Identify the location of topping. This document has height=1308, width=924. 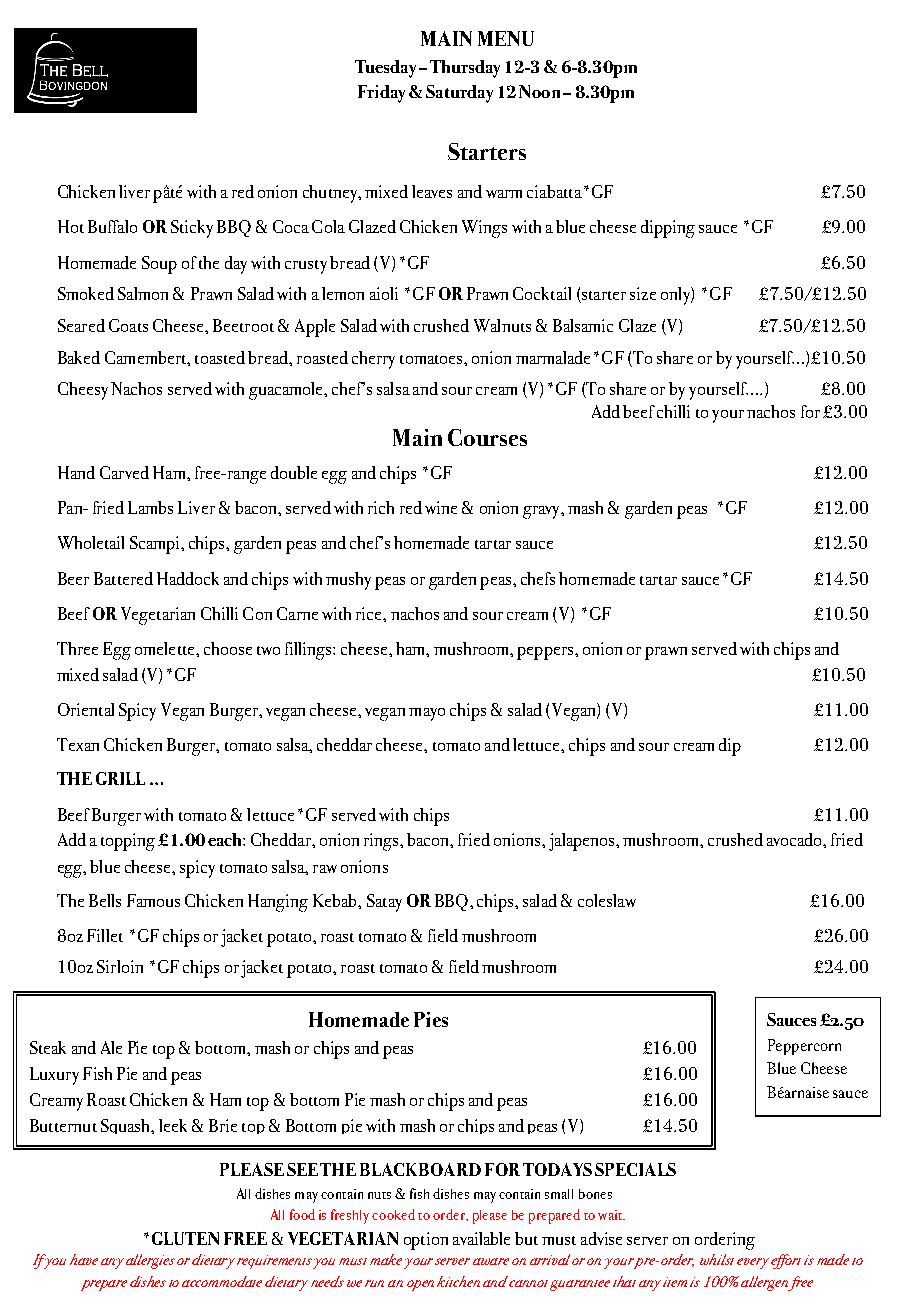
(128, 842).
